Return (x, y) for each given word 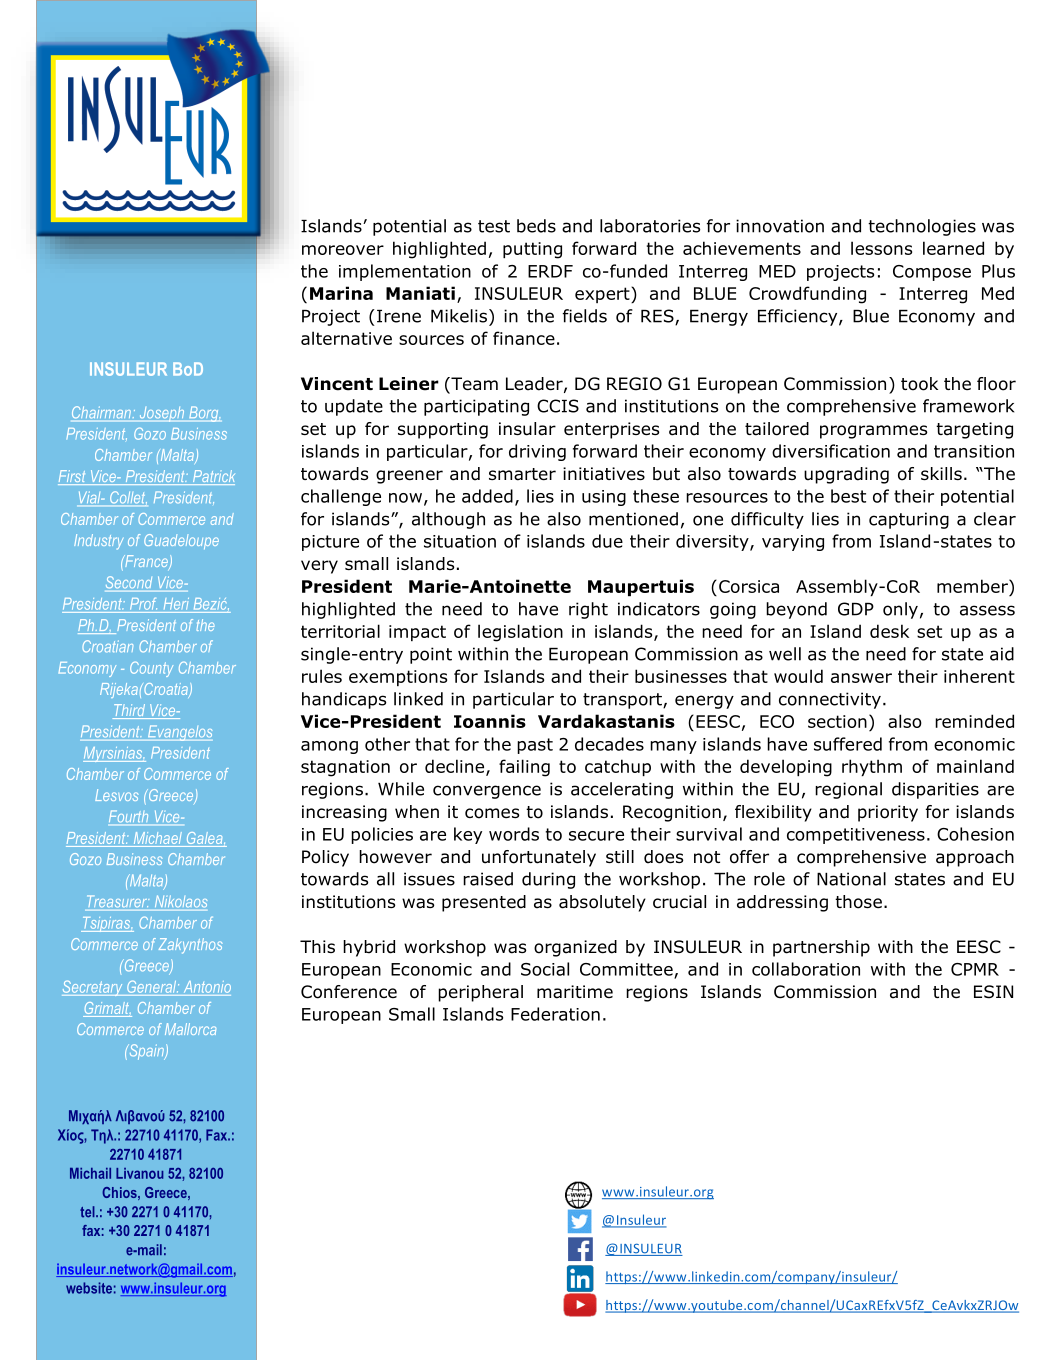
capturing (909, 520)
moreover (343, 250)
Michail (90, 1173)
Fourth (128, 816)
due (607, 541)
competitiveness (856, 836)
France (146, 562)
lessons (881, 248)
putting (532, 250)
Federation (555, 1014)
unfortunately (539, 858)
